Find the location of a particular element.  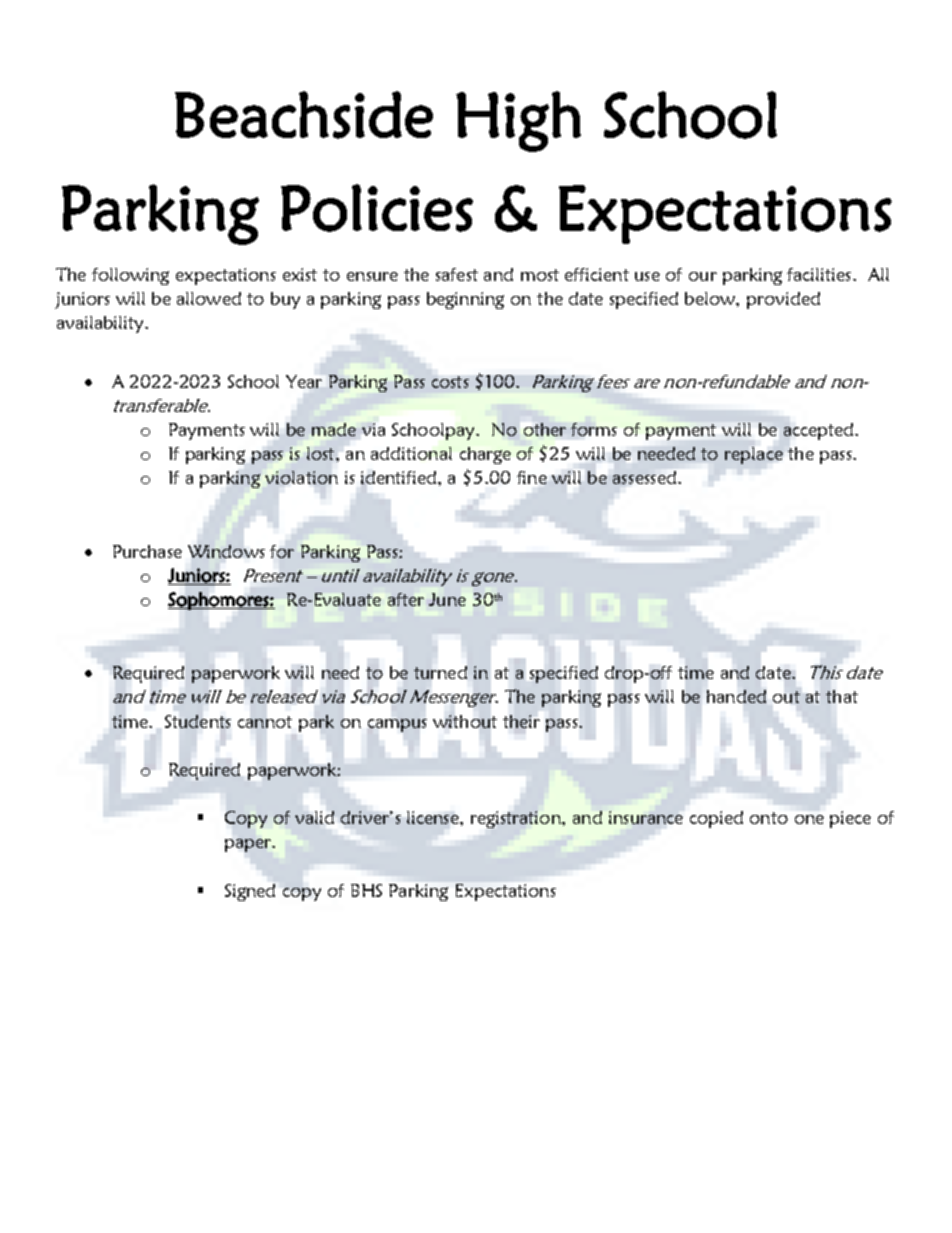

Beachside is located at coordinates (304, 115).
